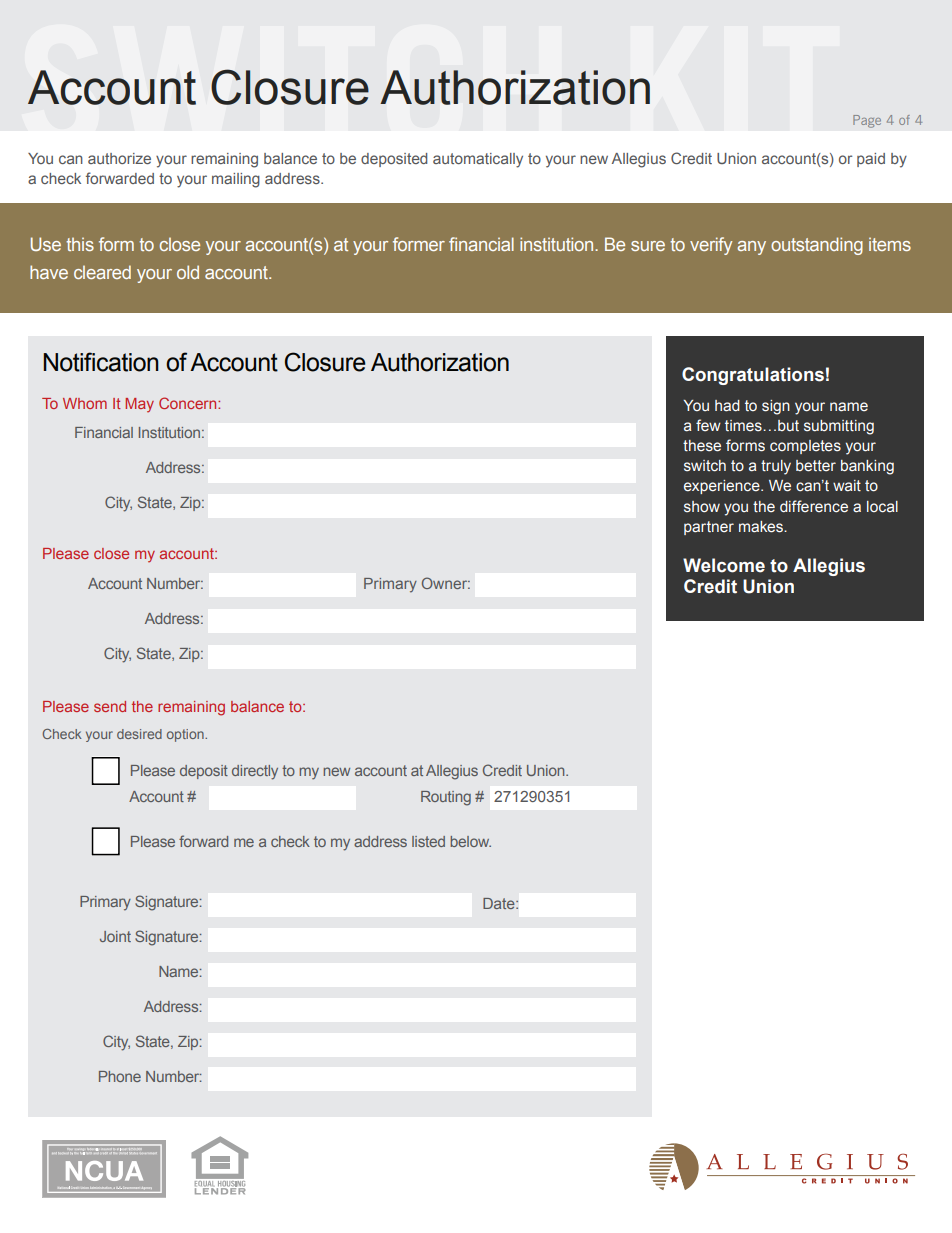 The width and height of the image is (952, 1233). I want to click on completes, so click(805, 447).
